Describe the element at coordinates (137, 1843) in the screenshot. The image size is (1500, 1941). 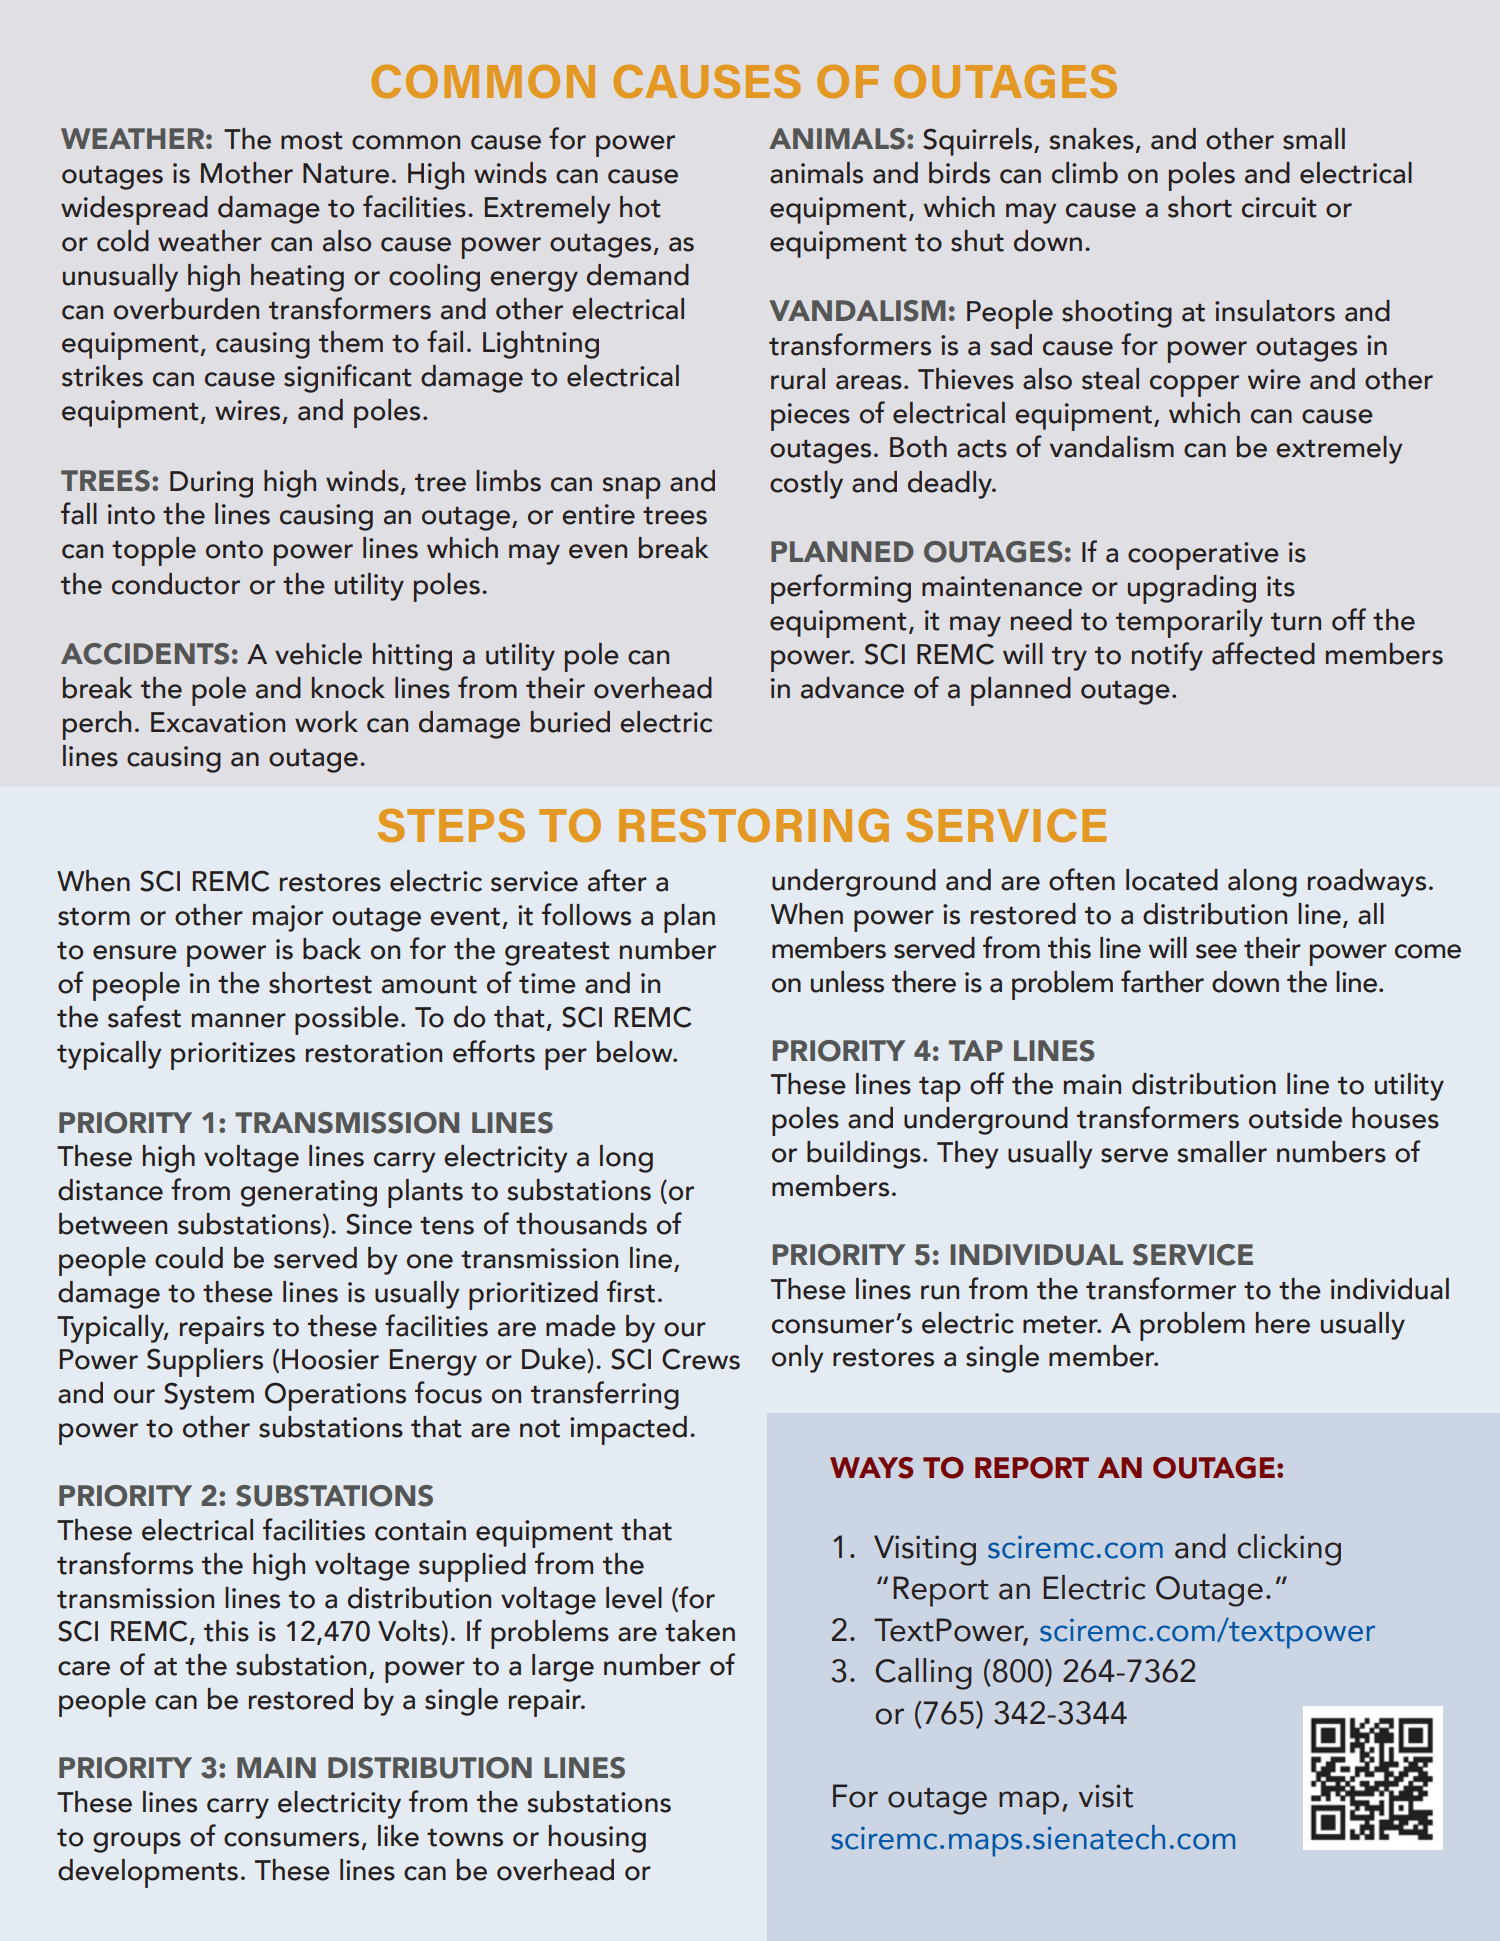
I see `groups` at that location.
